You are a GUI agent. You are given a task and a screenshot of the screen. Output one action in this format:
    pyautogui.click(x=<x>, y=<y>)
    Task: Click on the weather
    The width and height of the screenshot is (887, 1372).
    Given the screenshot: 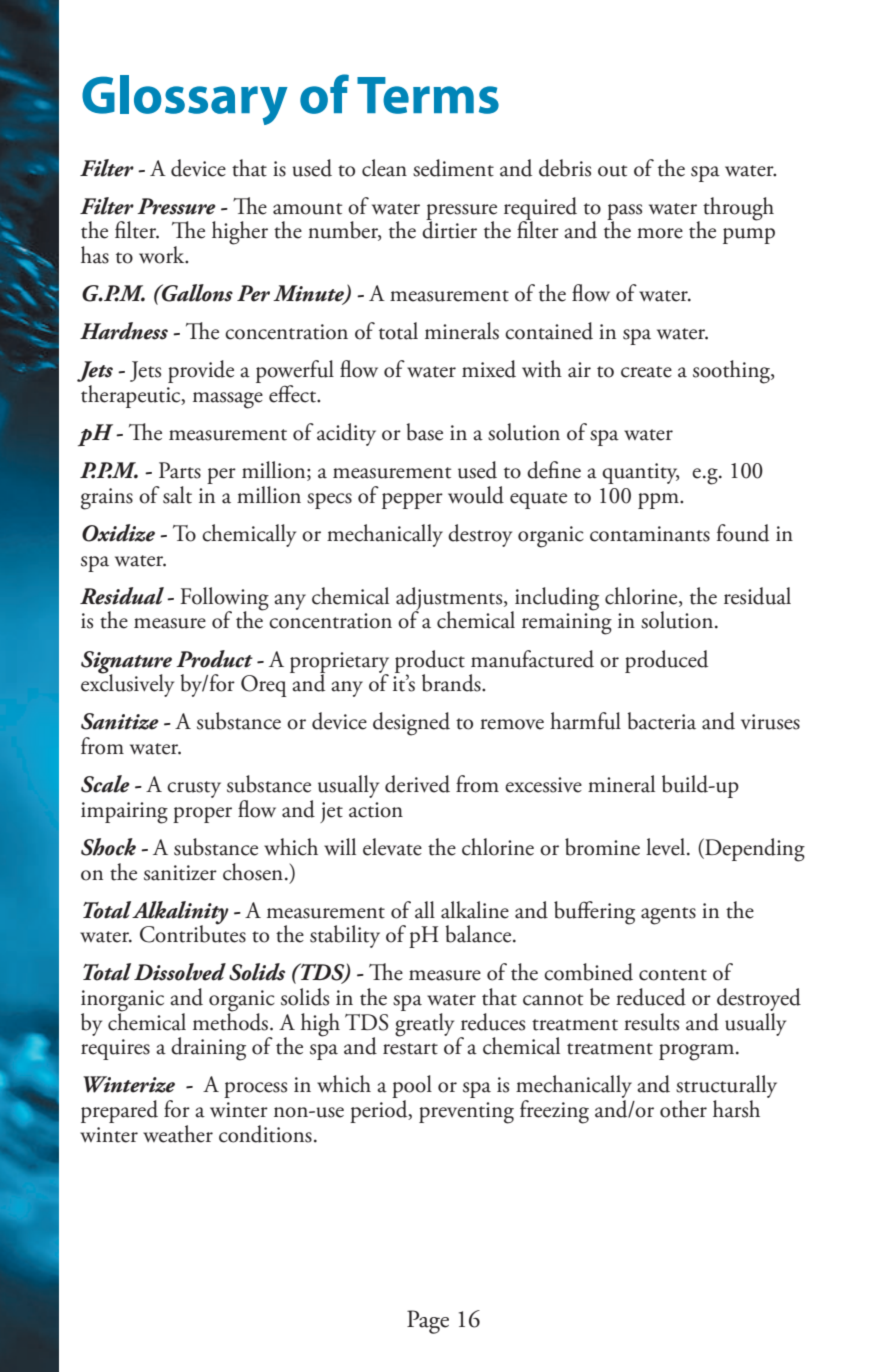 What is the action you would take?
    pyautogui.click(x=178, y=1134)
